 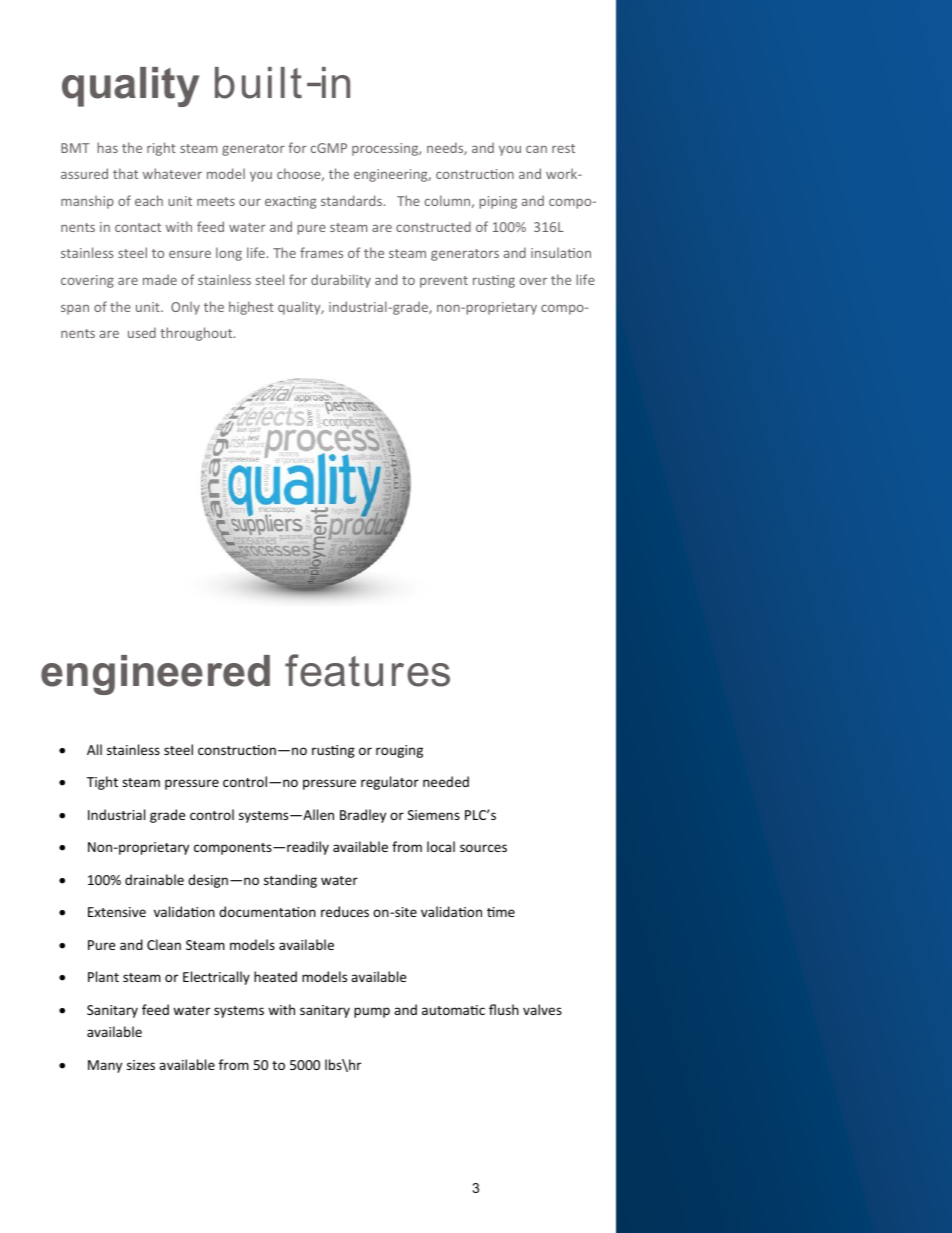 What do you see at coordinates (498, 202) in the page?
I see `piping` at bounding box center [498, 202].
